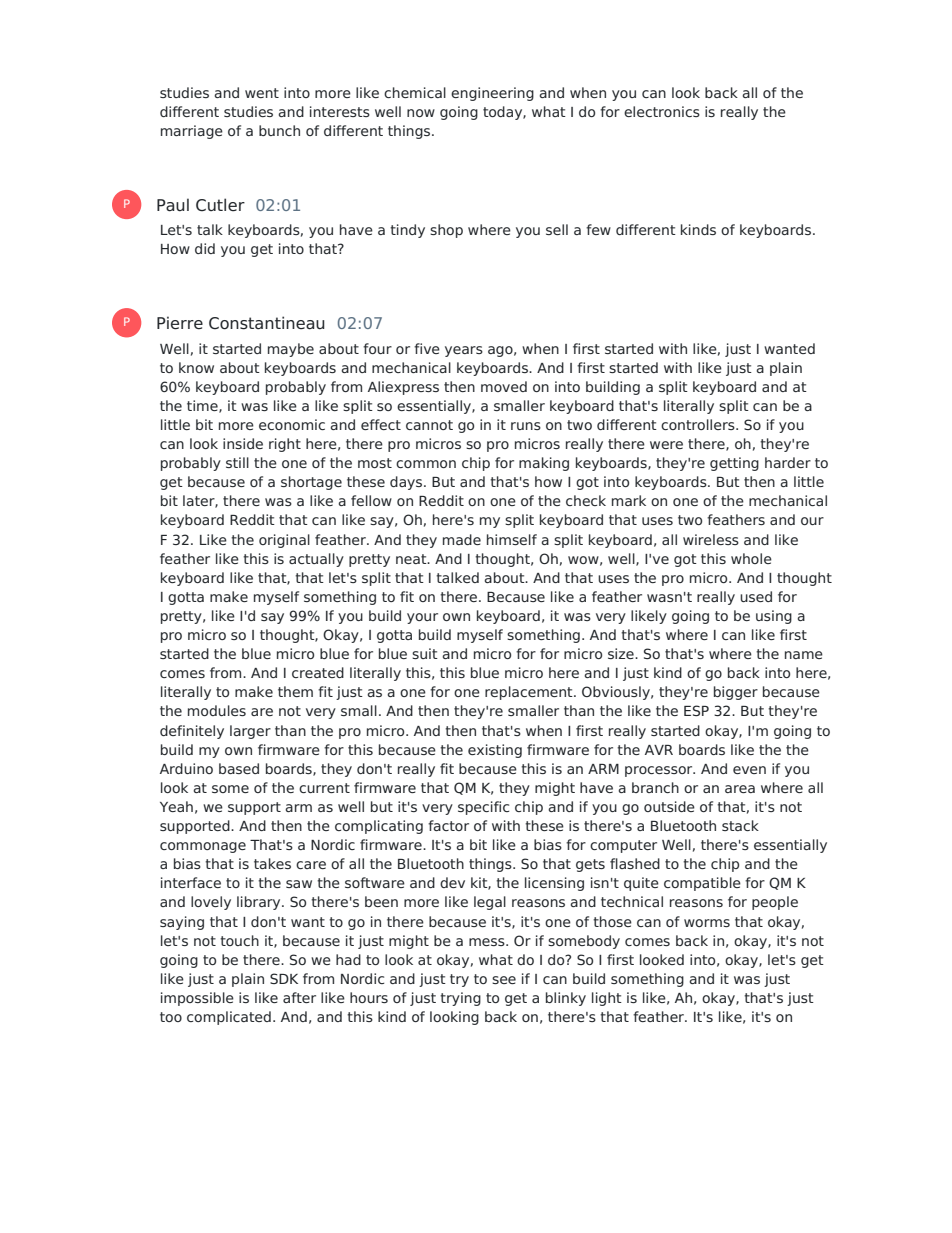 Image resolution: width=952 pixels, height=1233 pixels. What do you see at coordinates (279, 130) in the document?
I see `bunch` at bounding box center [279, 130].
